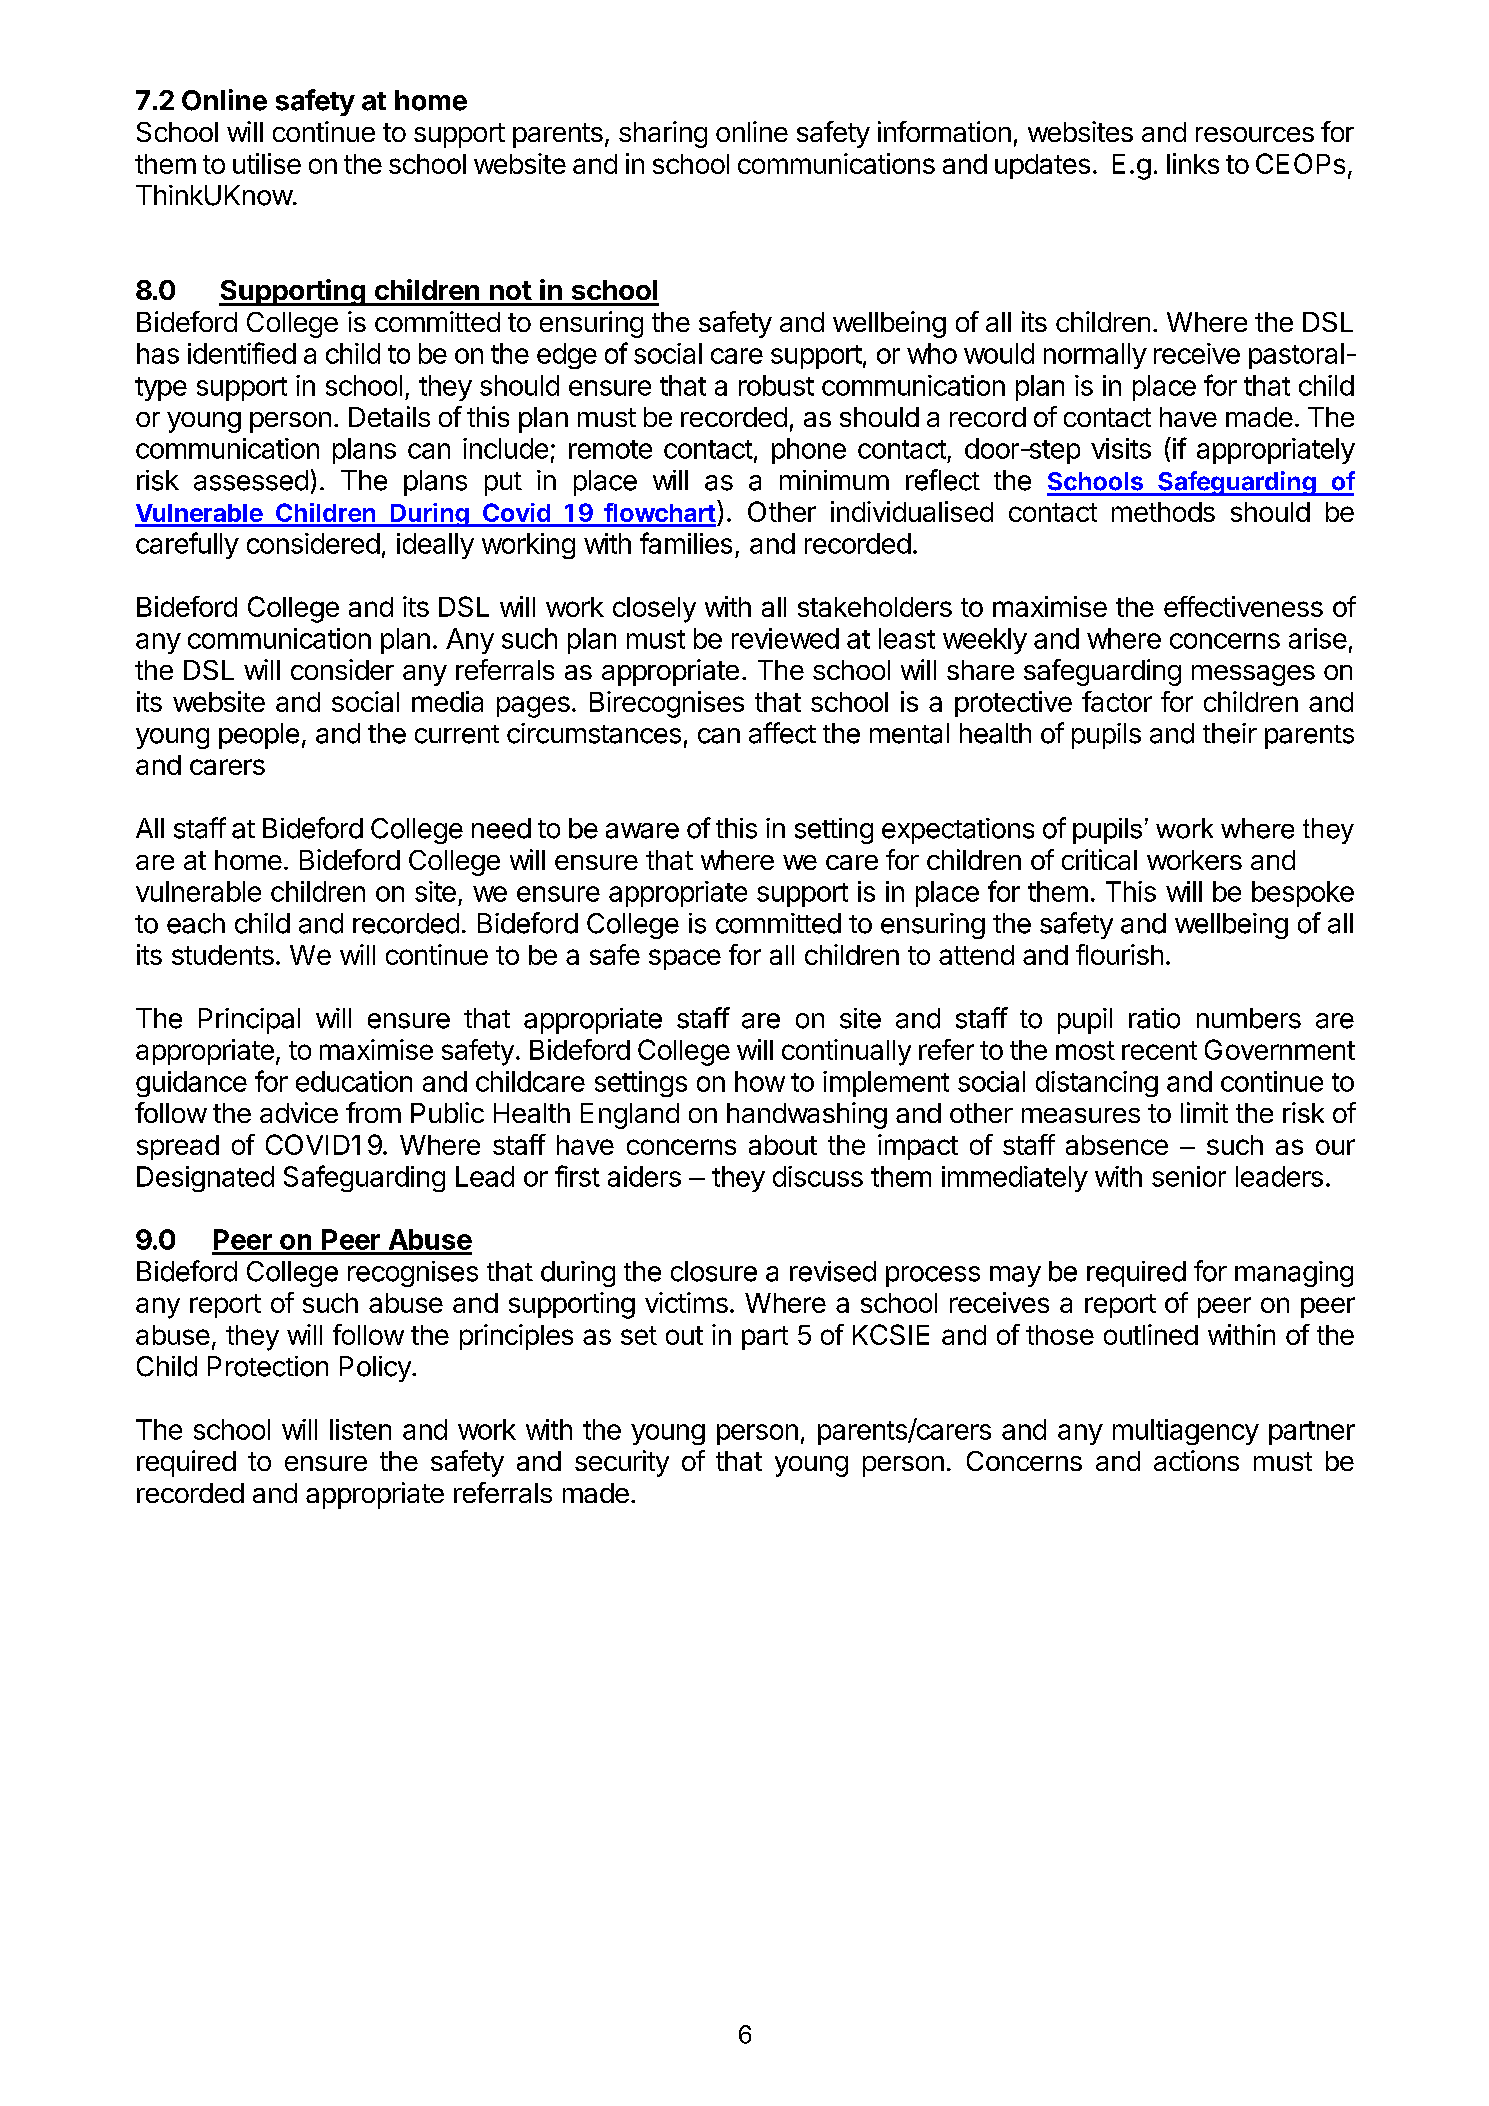 The image size is (1489, 2106). What do you see at coordinates (622, 1463) in the screenshot?
I see `security` at bounding box center [622, 1463].
